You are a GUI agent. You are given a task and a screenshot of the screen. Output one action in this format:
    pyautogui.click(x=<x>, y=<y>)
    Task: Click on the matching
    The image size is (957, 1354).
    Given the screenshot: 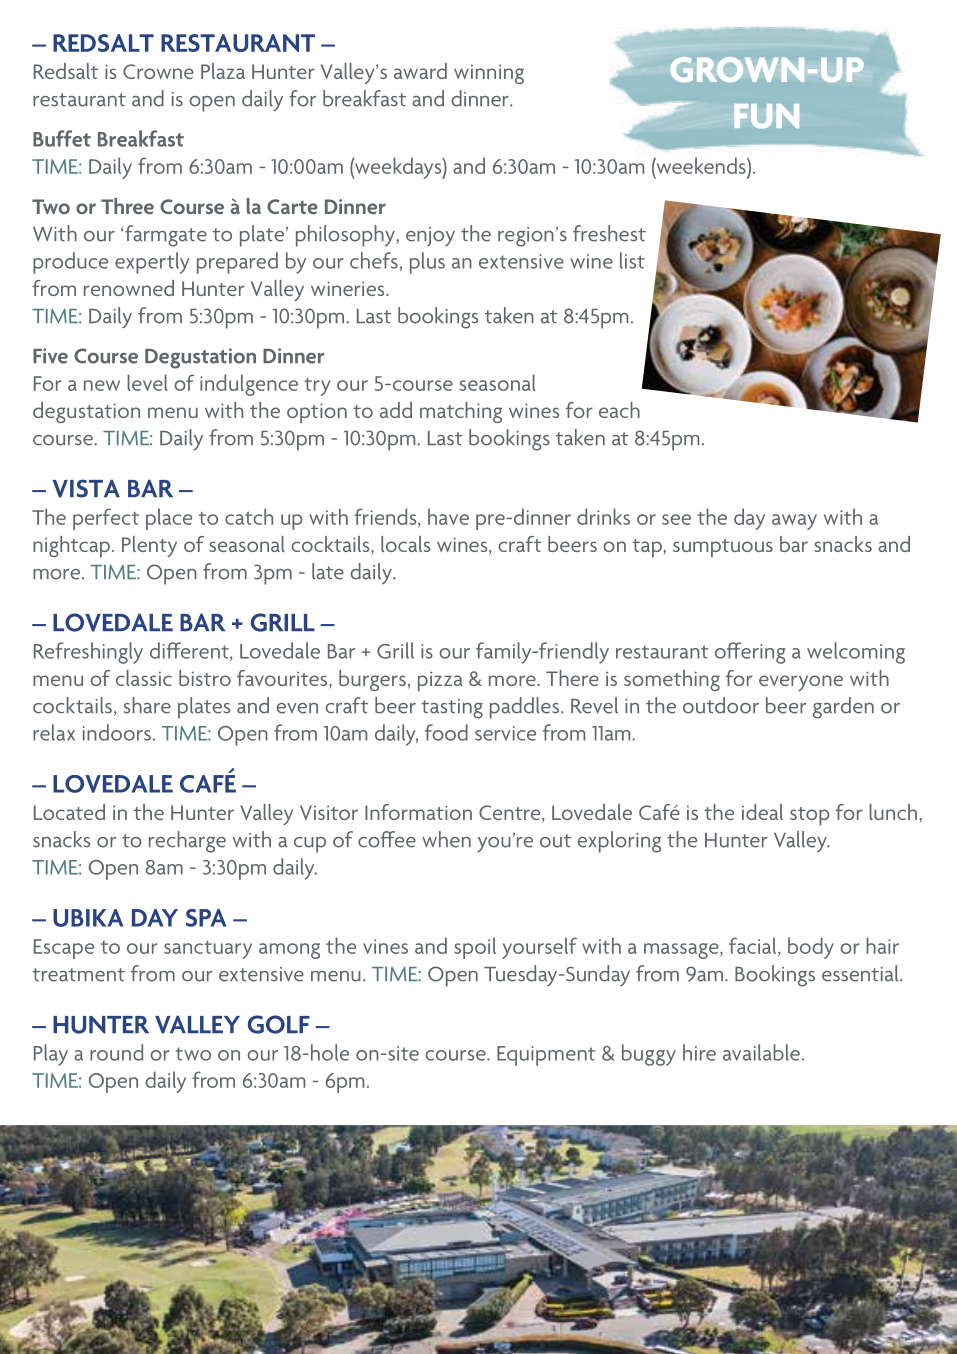 What is the action you would take?
    pyautogui.click(x=461, y=412)
